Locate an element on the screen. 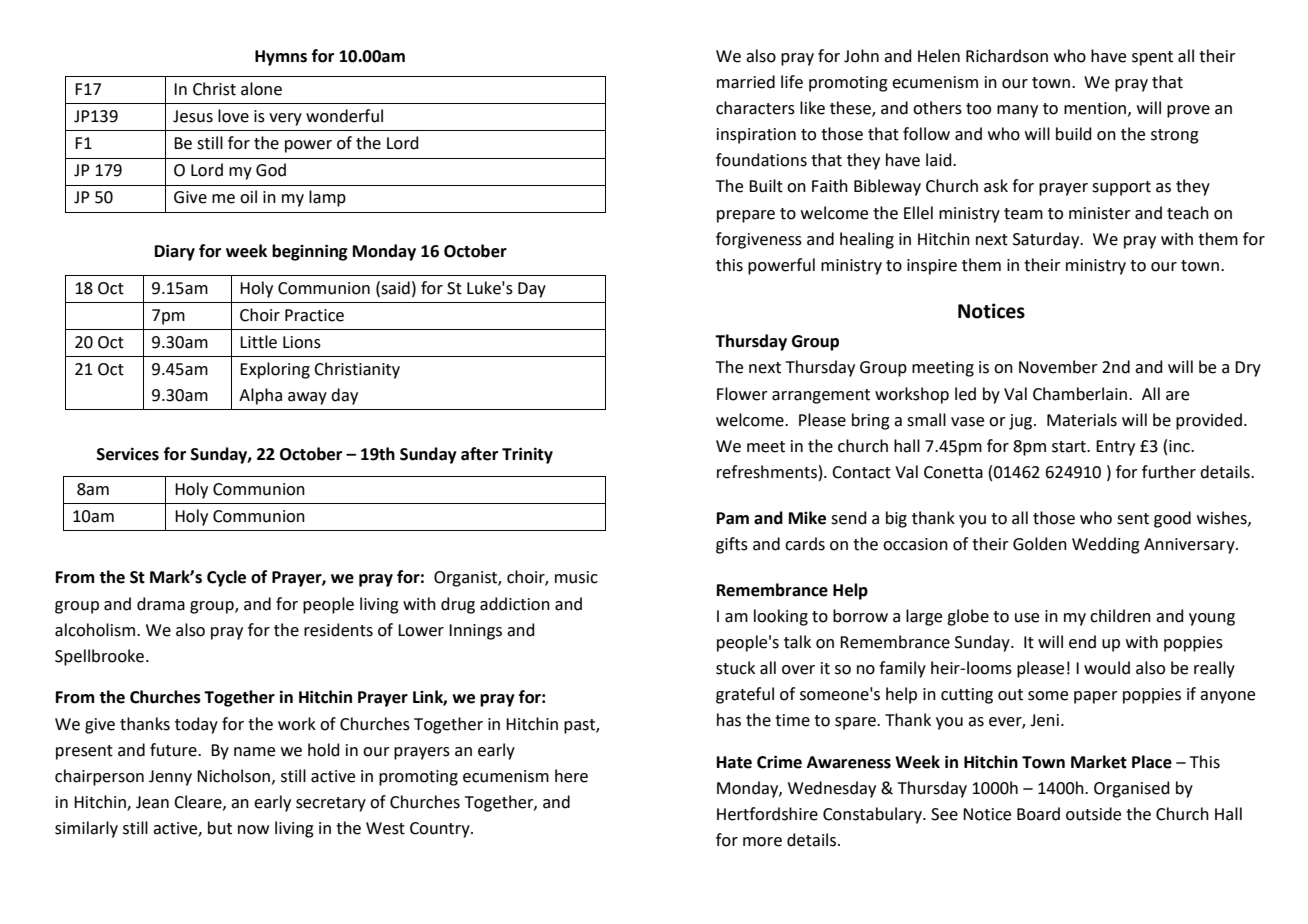 The width and height of the screenshot is (1308, 924). Hertfordshire is located at coordinates (767, 814).
